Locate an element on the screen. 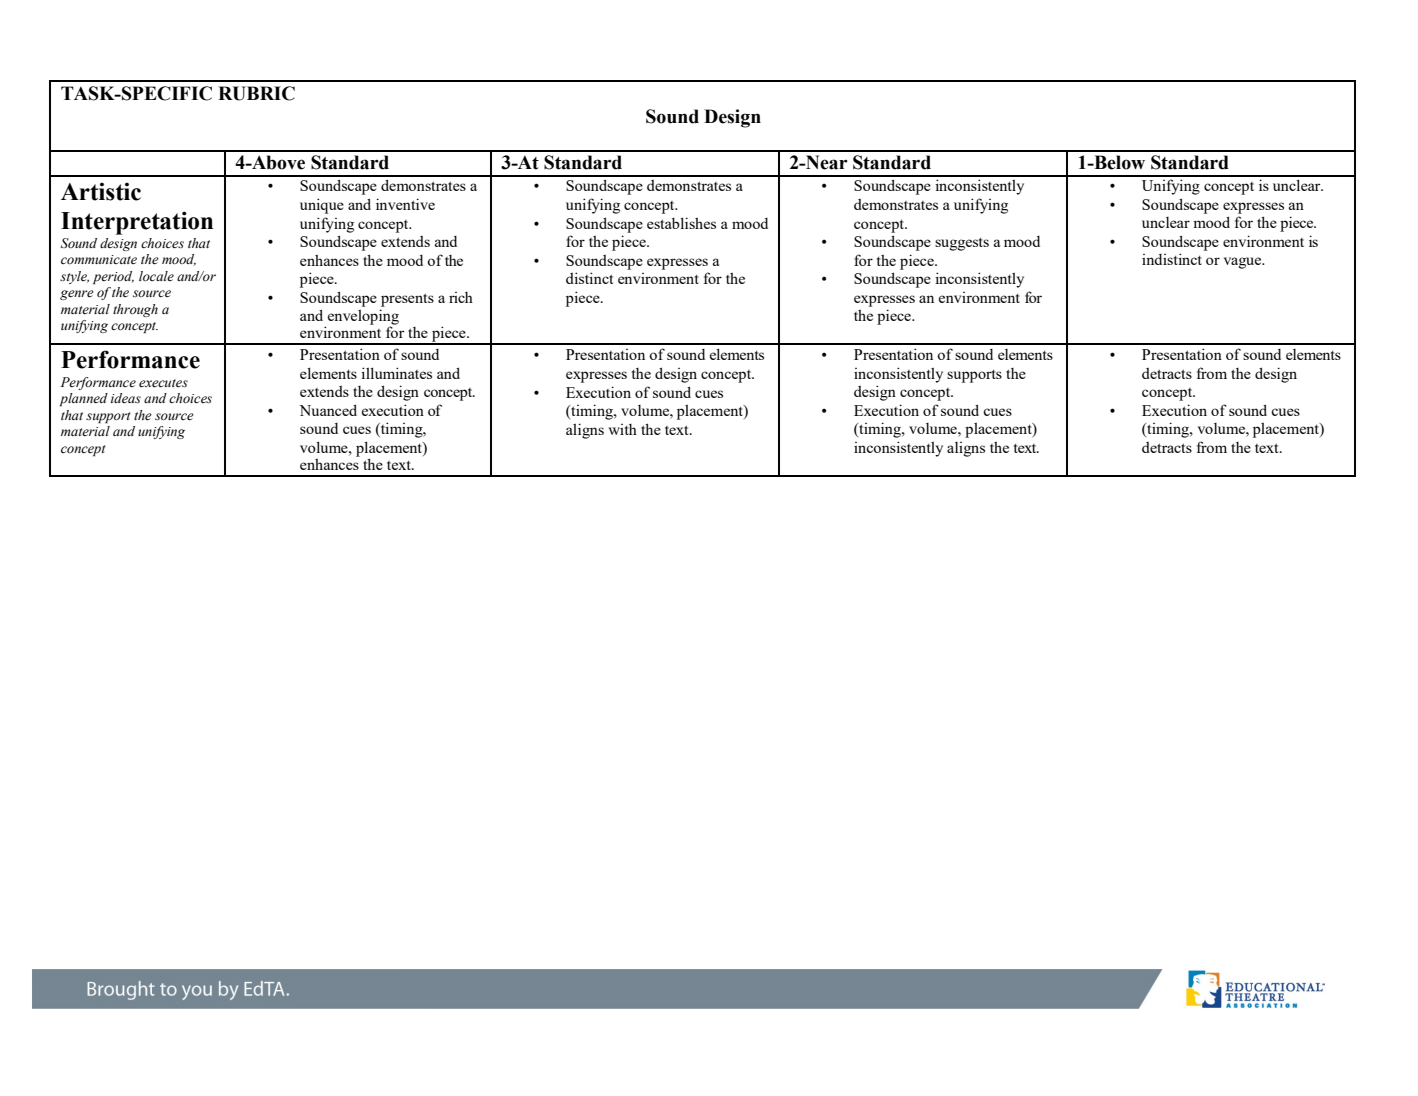 This screenshot has height=1096, width=1418. presents is located at coordinates (407, 300).
